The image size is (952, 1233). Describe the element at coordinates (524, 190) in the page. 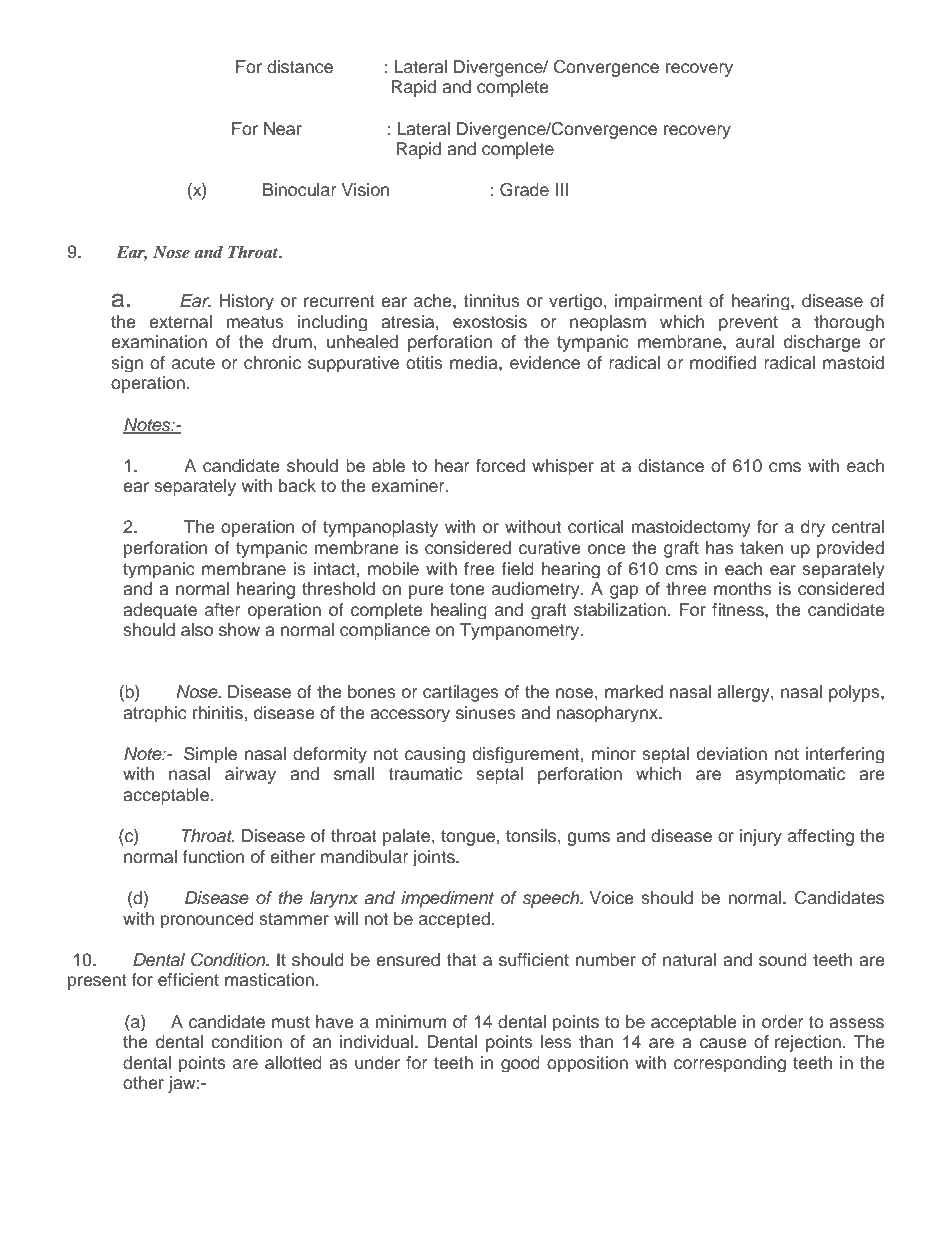

I see `Grade` at that location.
